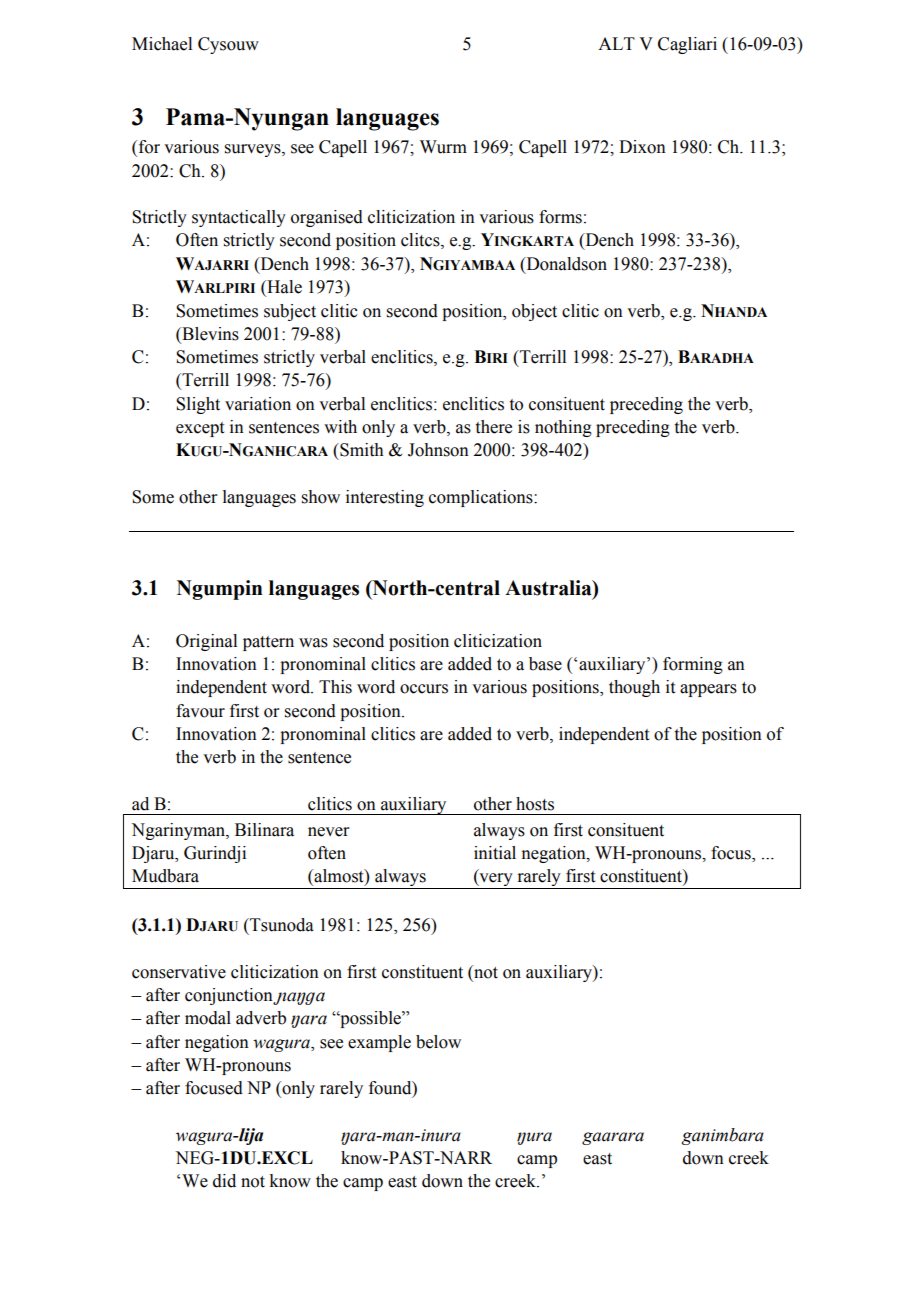  Describe the element at coordinates (438, 450) in the screenshot. I see `Johnson` at that location.
